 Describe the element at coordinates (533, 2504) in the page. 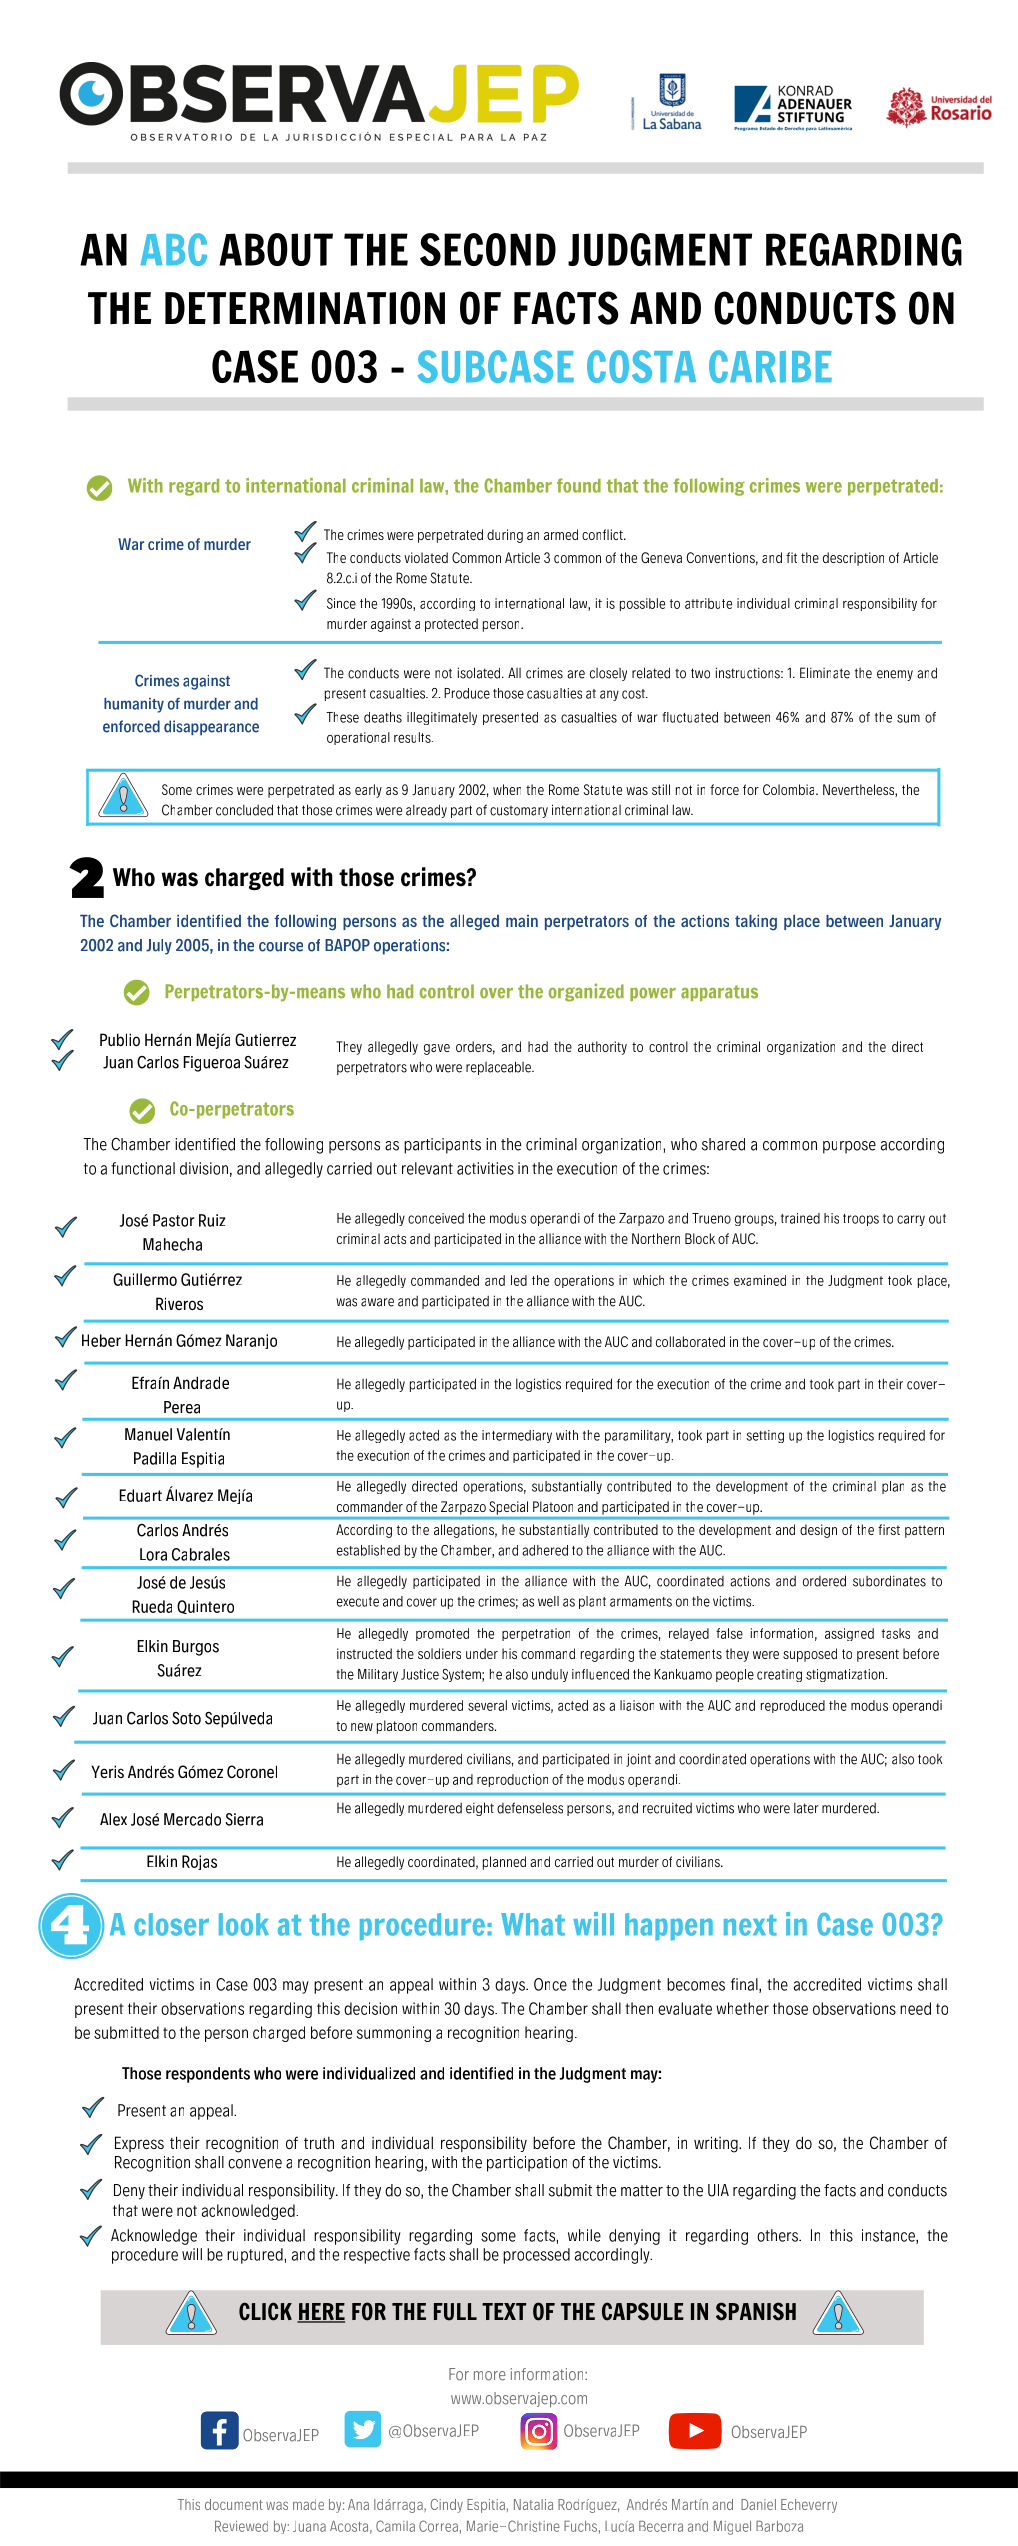

I see `Natalia` at that location.
